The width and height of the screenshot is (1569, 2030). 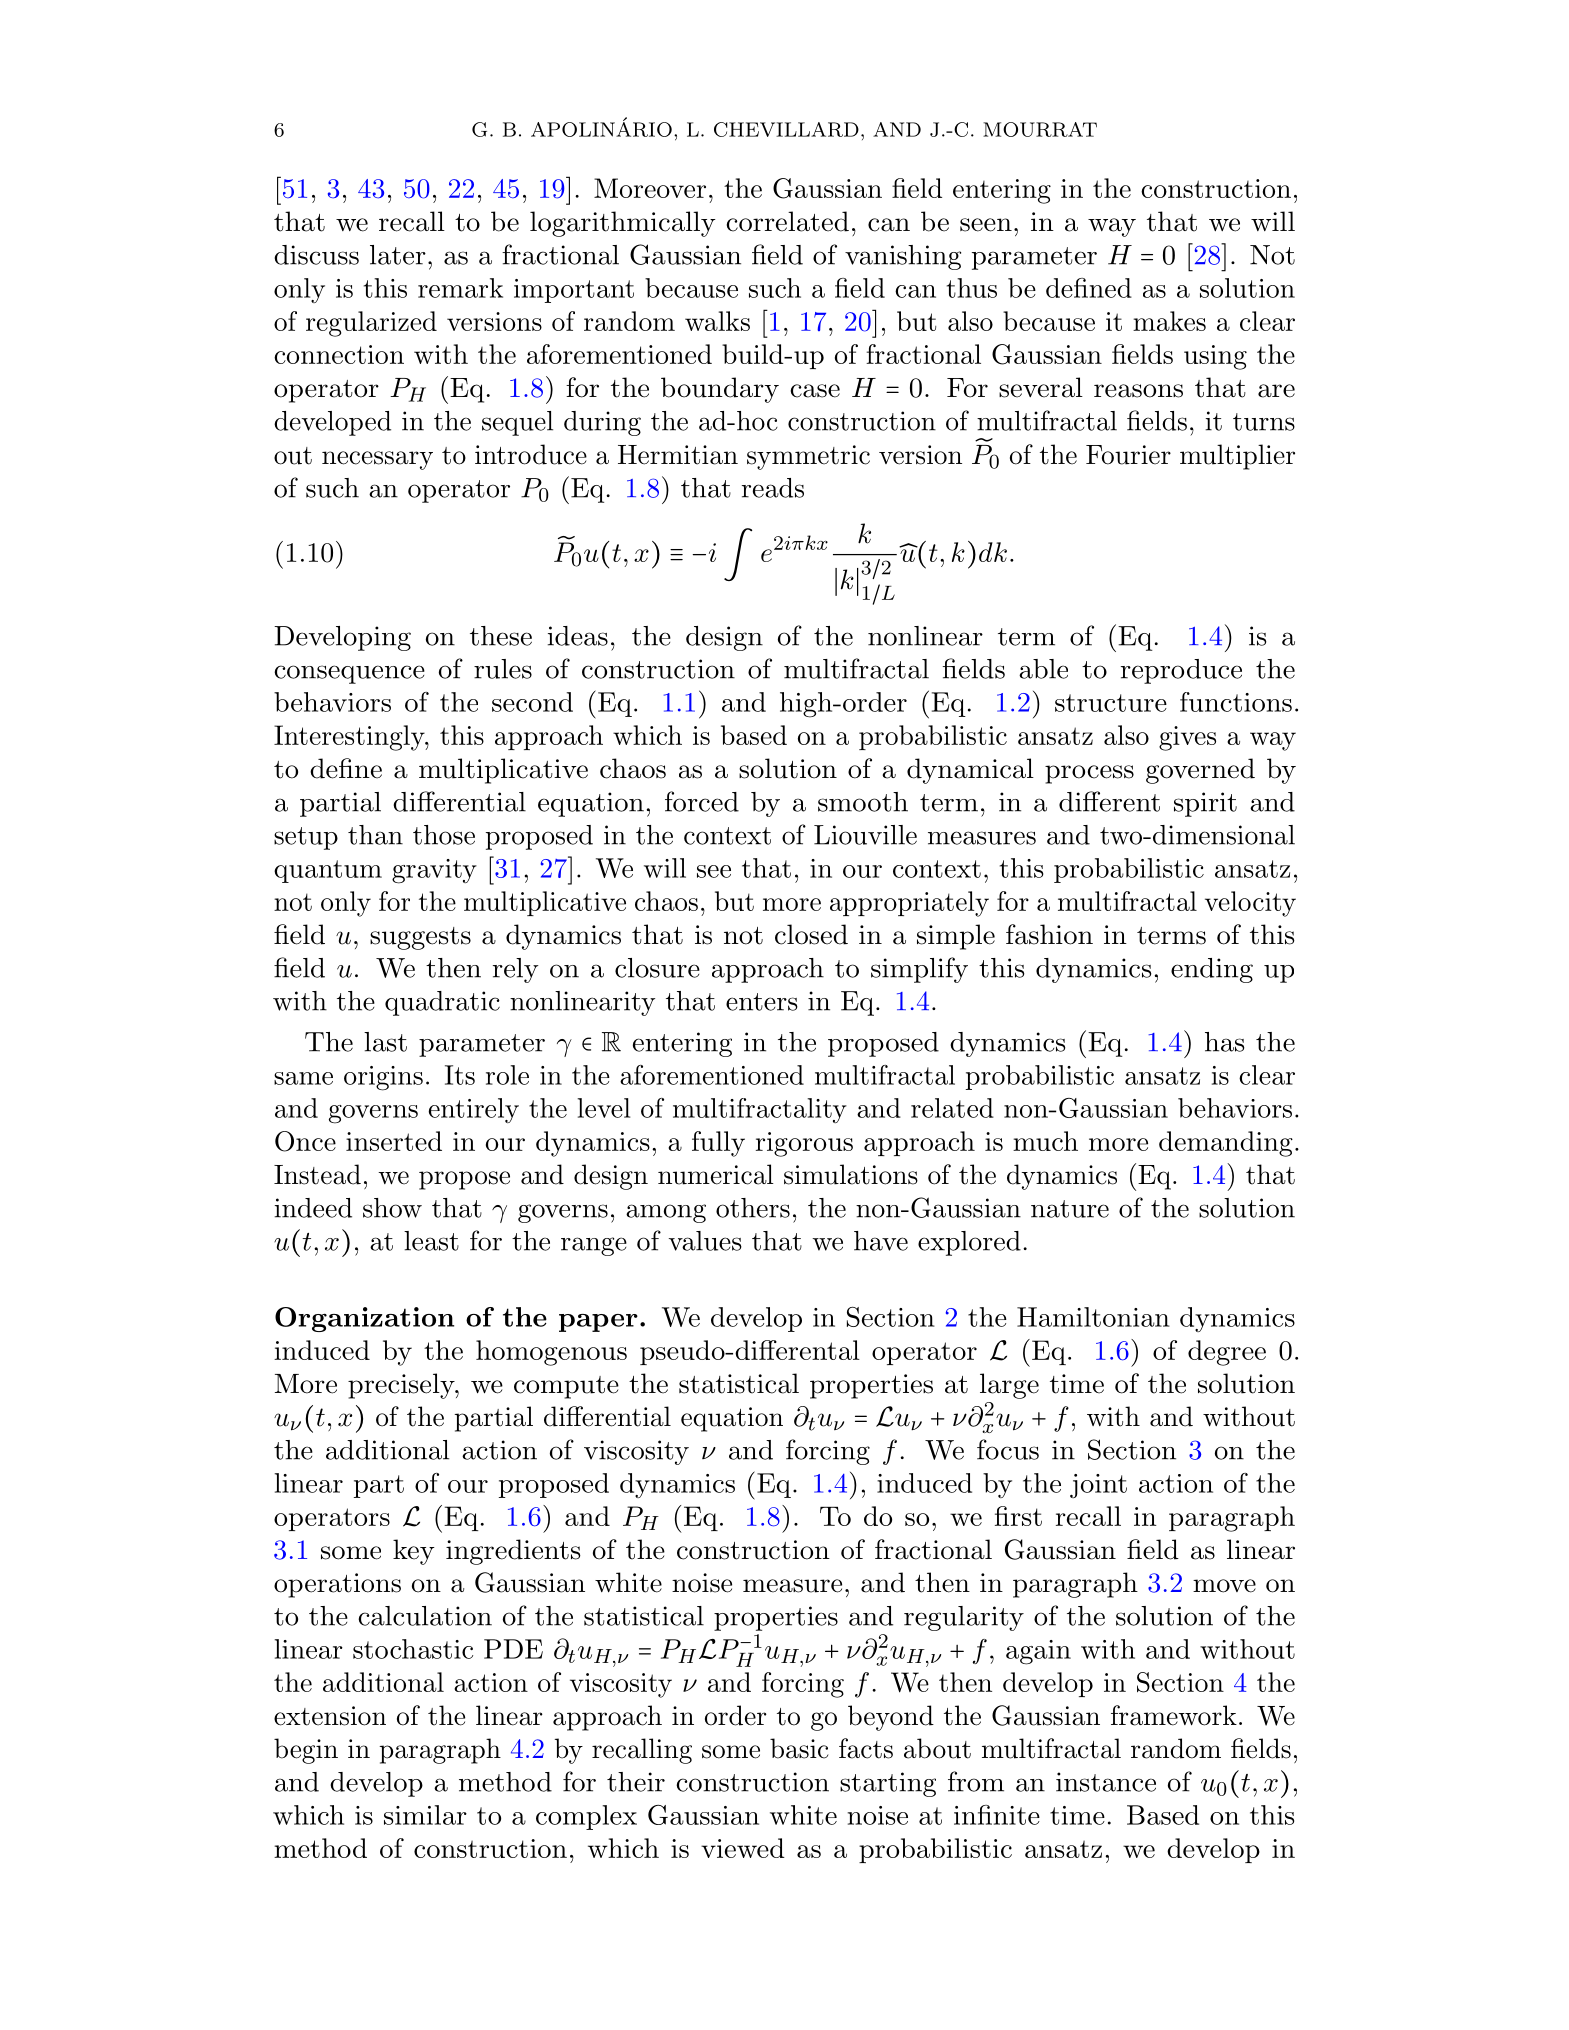 What do you see at coordinates (1169, 321) in the screenshot?
I see `makes` at bounding box center [1169, 321].
